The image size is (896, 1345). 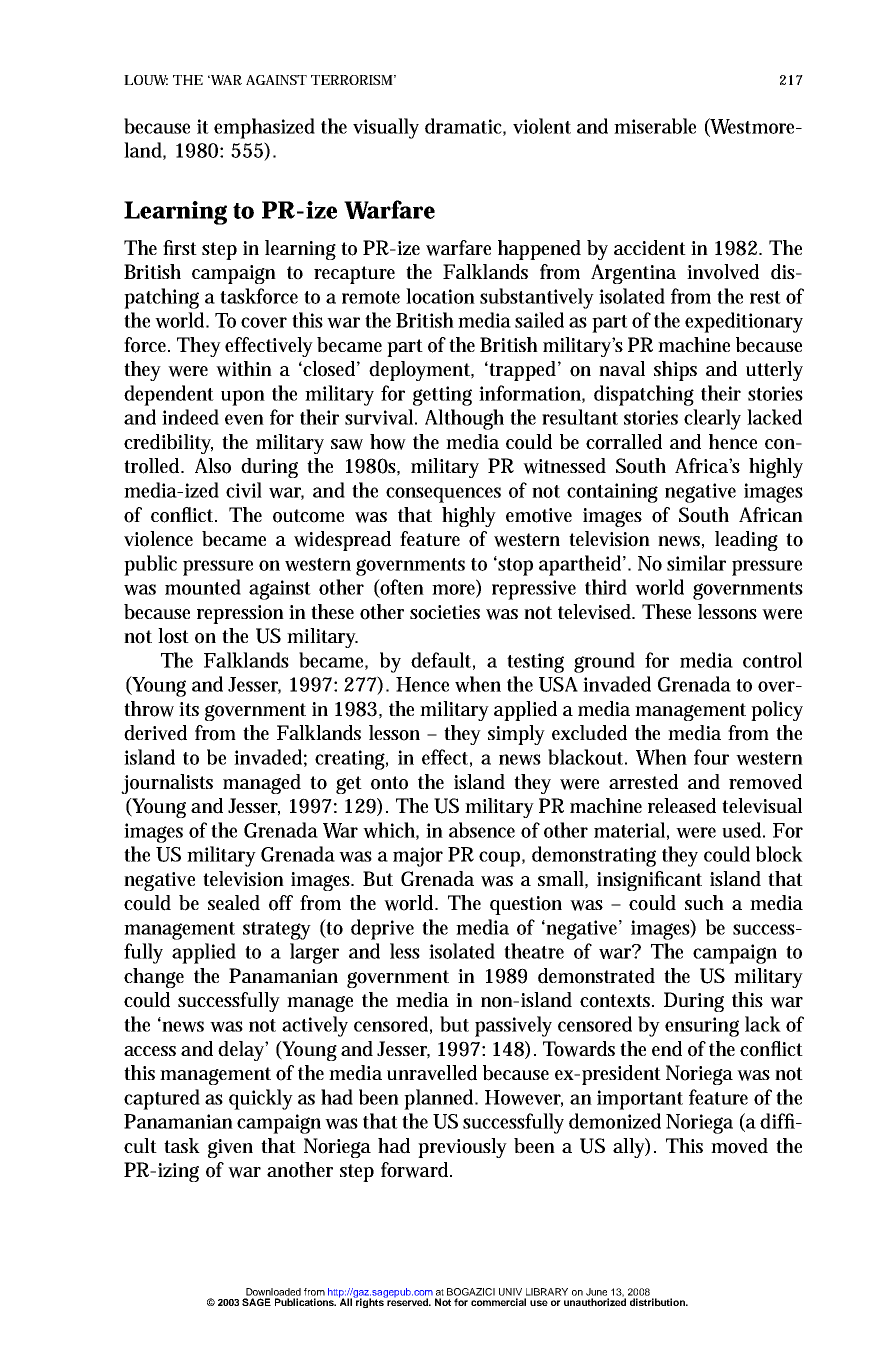 What do you see at coordinates (596, 1292) in the page?
I see `June` at bounding box center [596, 1292].
